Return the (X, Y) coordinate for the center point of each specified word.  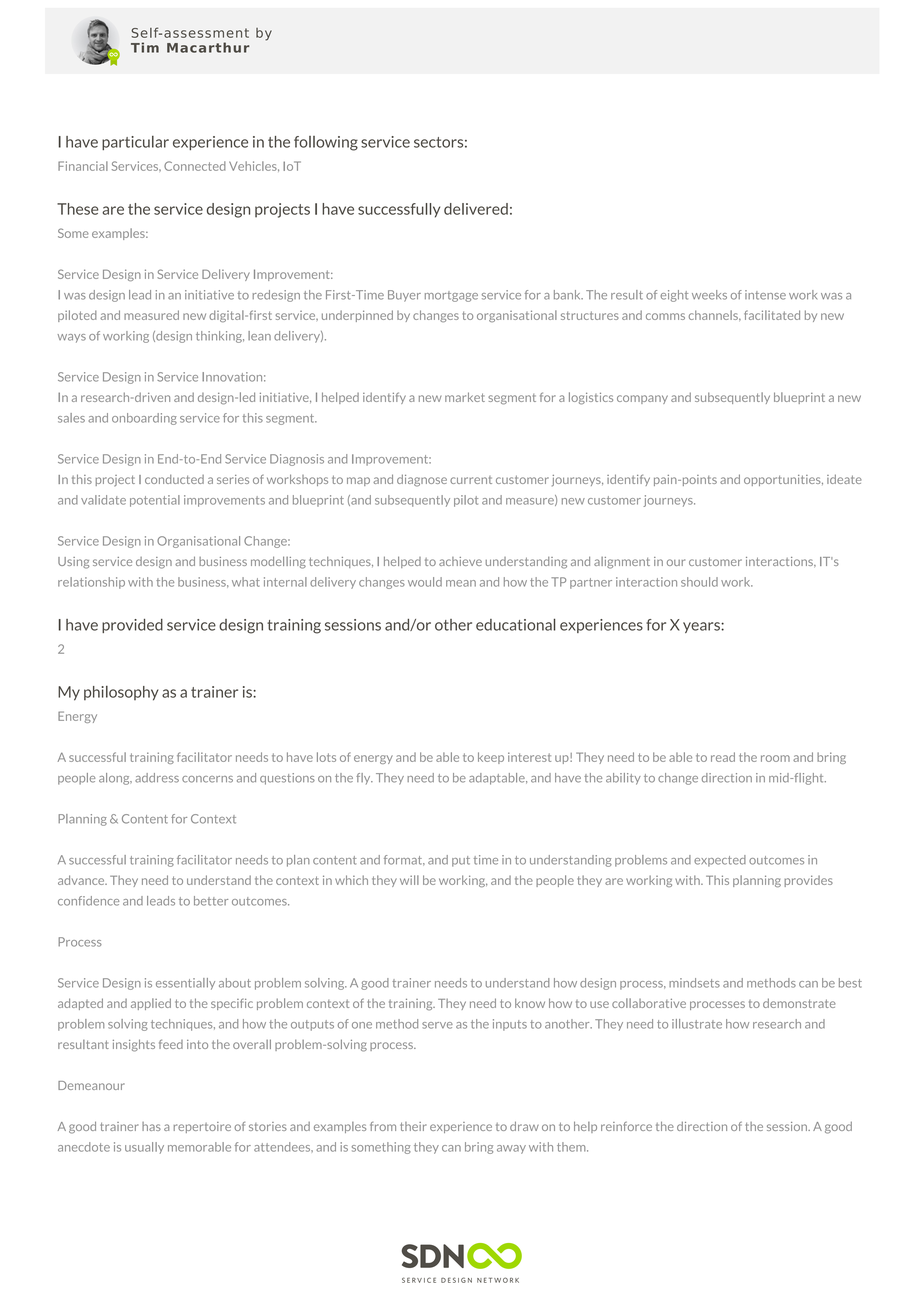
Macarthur (208, 47)
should (699, 582)
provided (132, 626)
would (425, 582)
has (151, 1126)
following (326, 143)
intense (765, 295)
